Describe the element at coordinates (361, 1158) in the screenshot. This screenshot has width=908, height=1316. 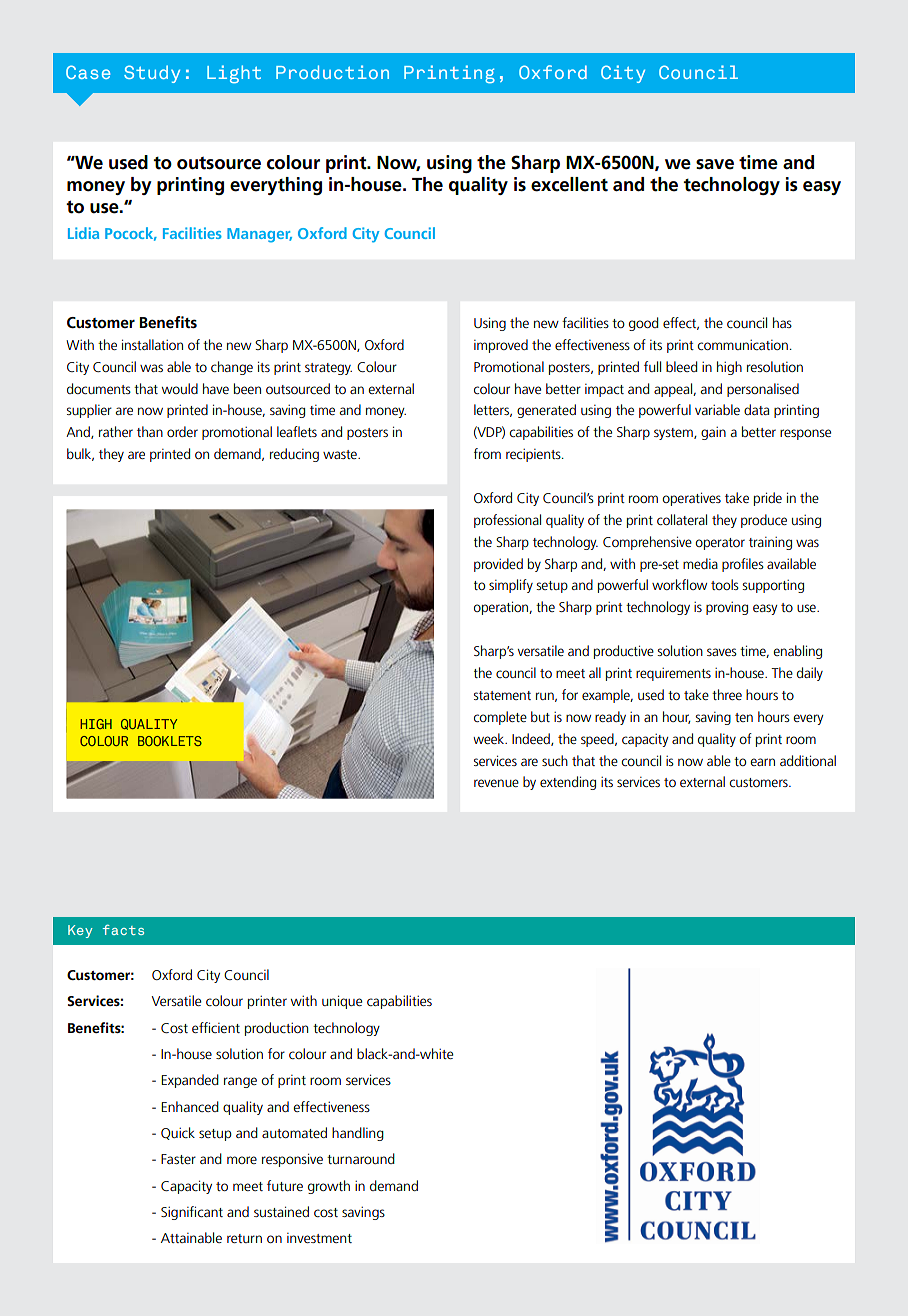
I see `turnaround` at that location.
